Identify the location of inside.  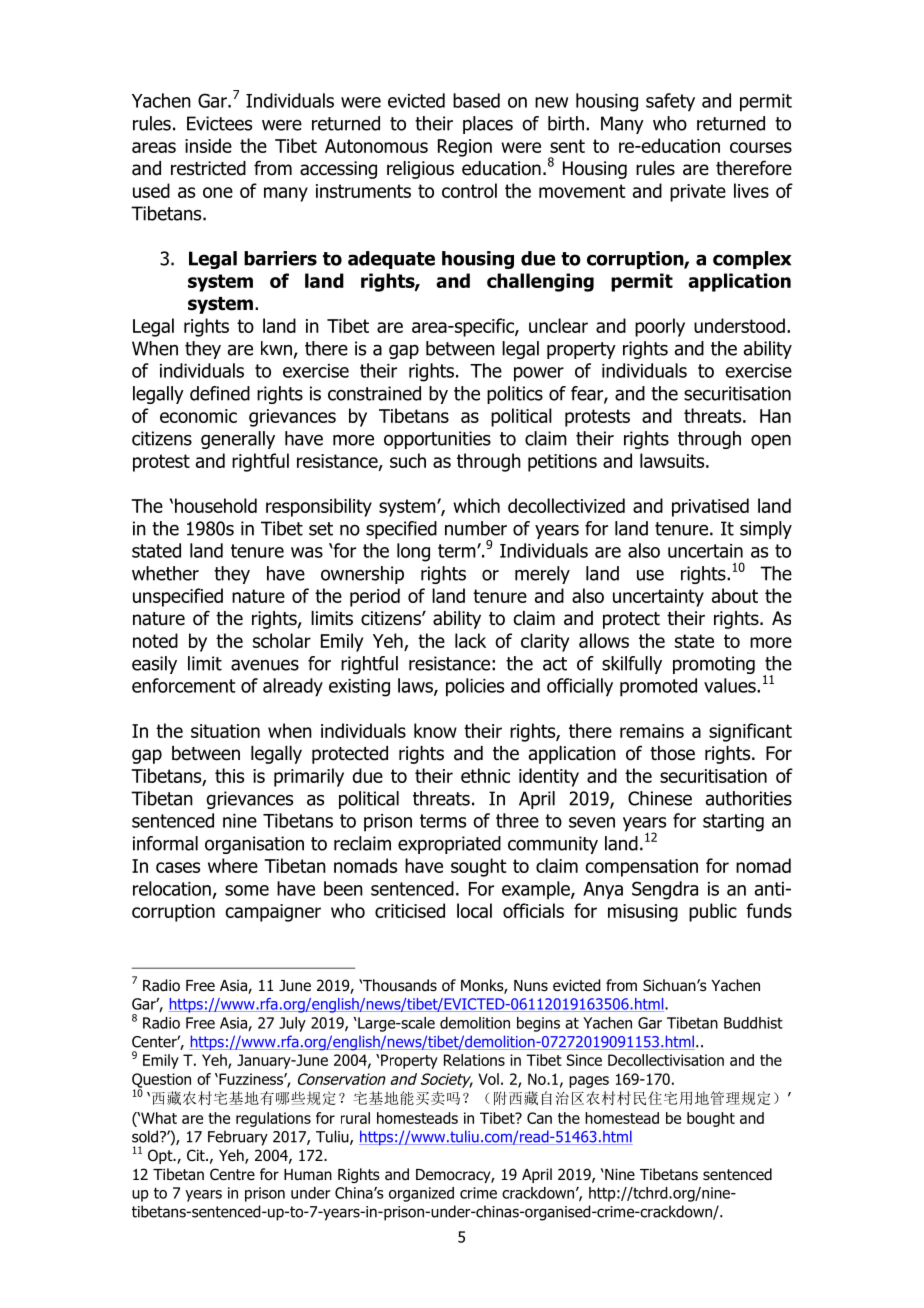
(208, 145).
